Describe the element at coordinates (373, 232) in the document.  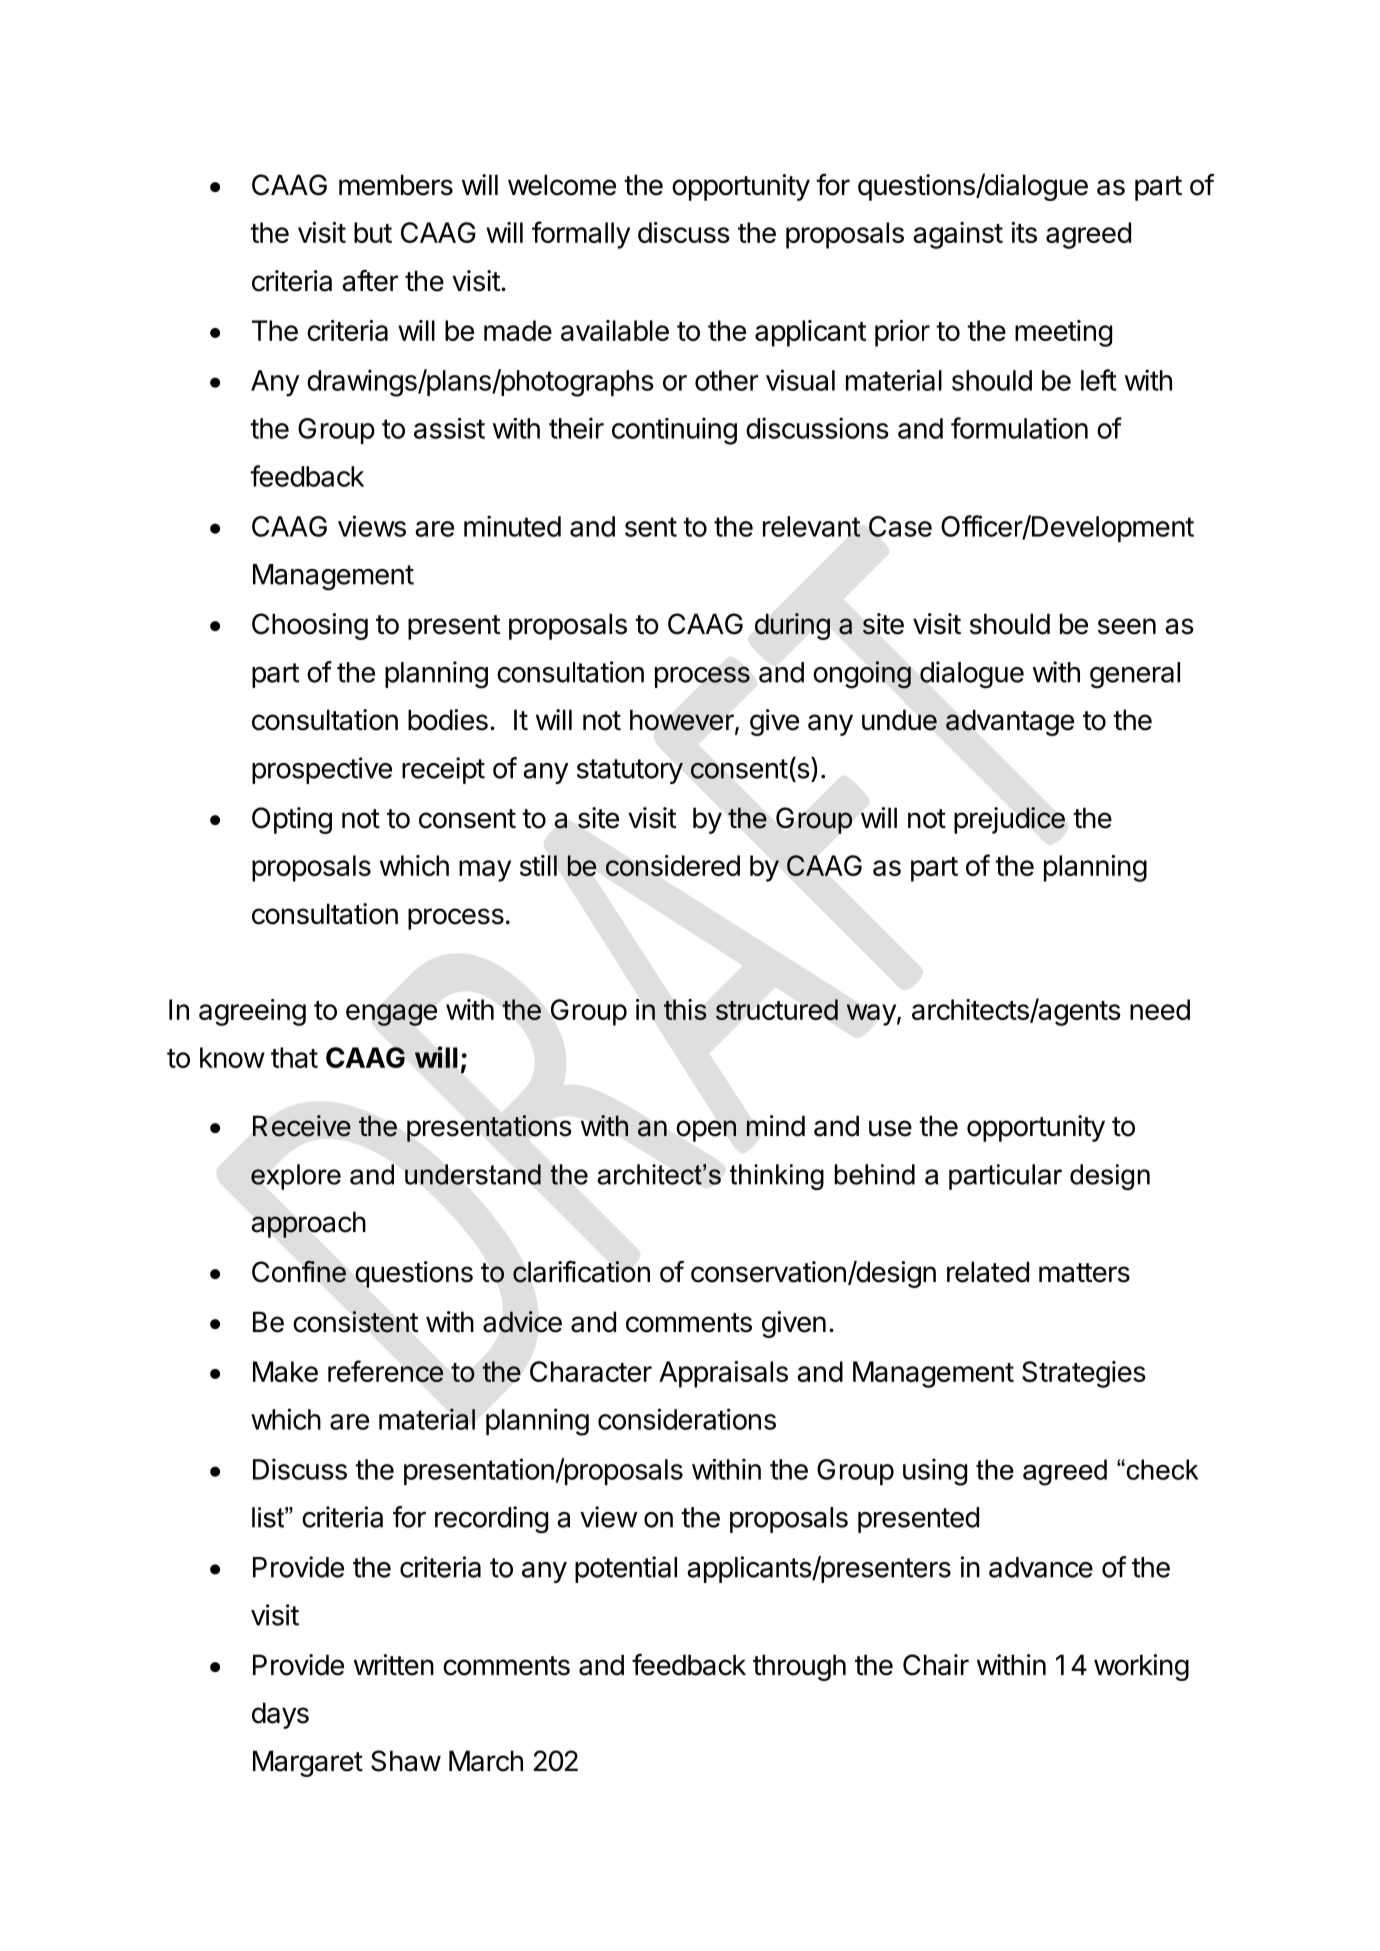
I see `but` at that location.
